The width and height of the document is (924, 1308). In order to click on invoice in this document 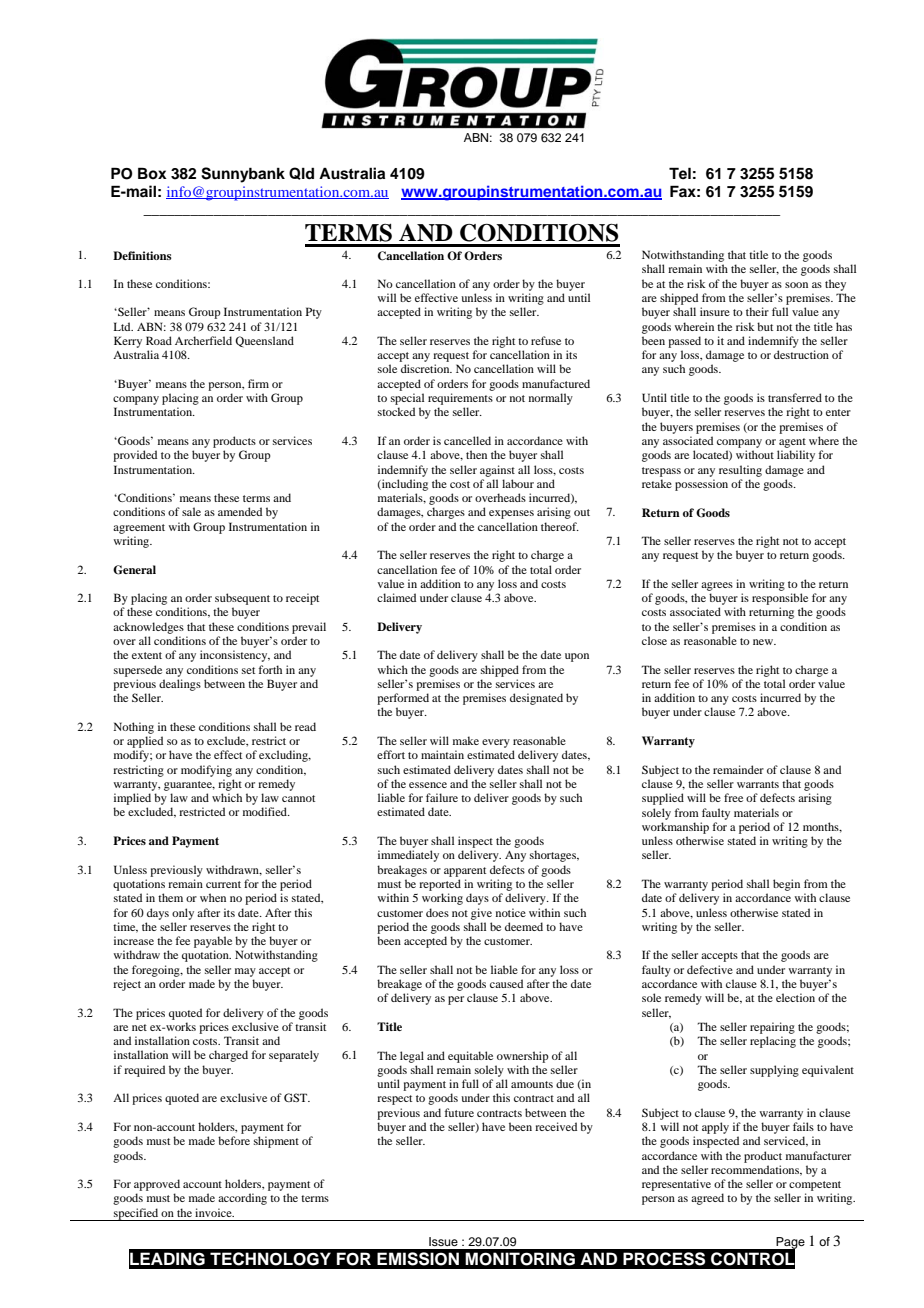, I will do `click(214, 1212)`.
